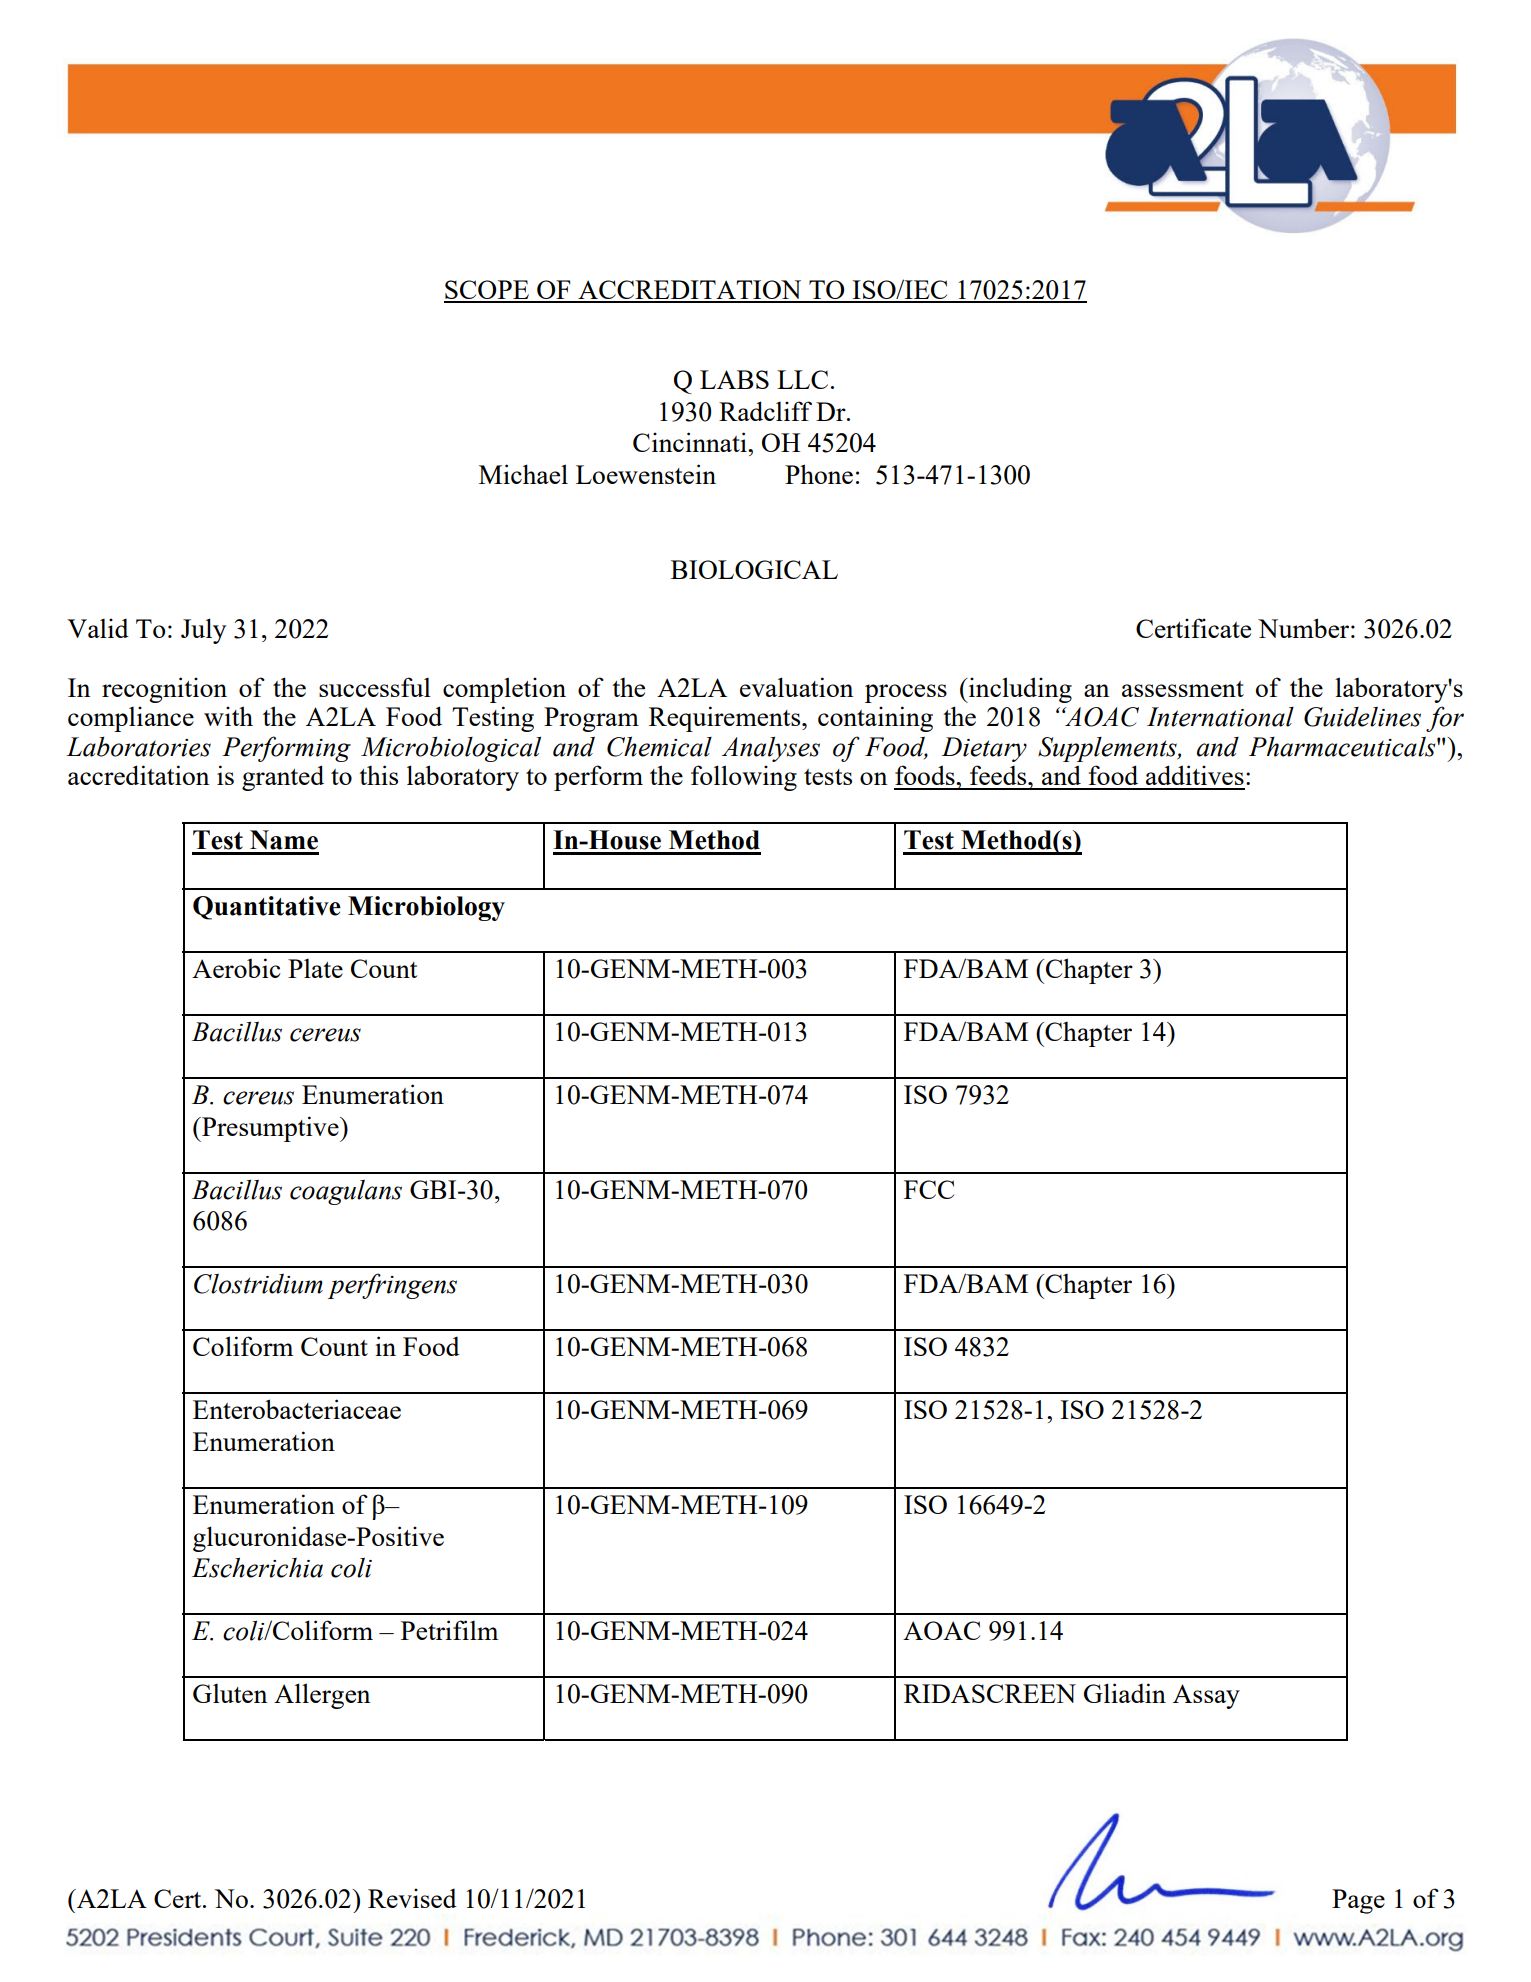  Describe the element at coordinates (929, 1189) in the page. I see `FCC` at that location.
